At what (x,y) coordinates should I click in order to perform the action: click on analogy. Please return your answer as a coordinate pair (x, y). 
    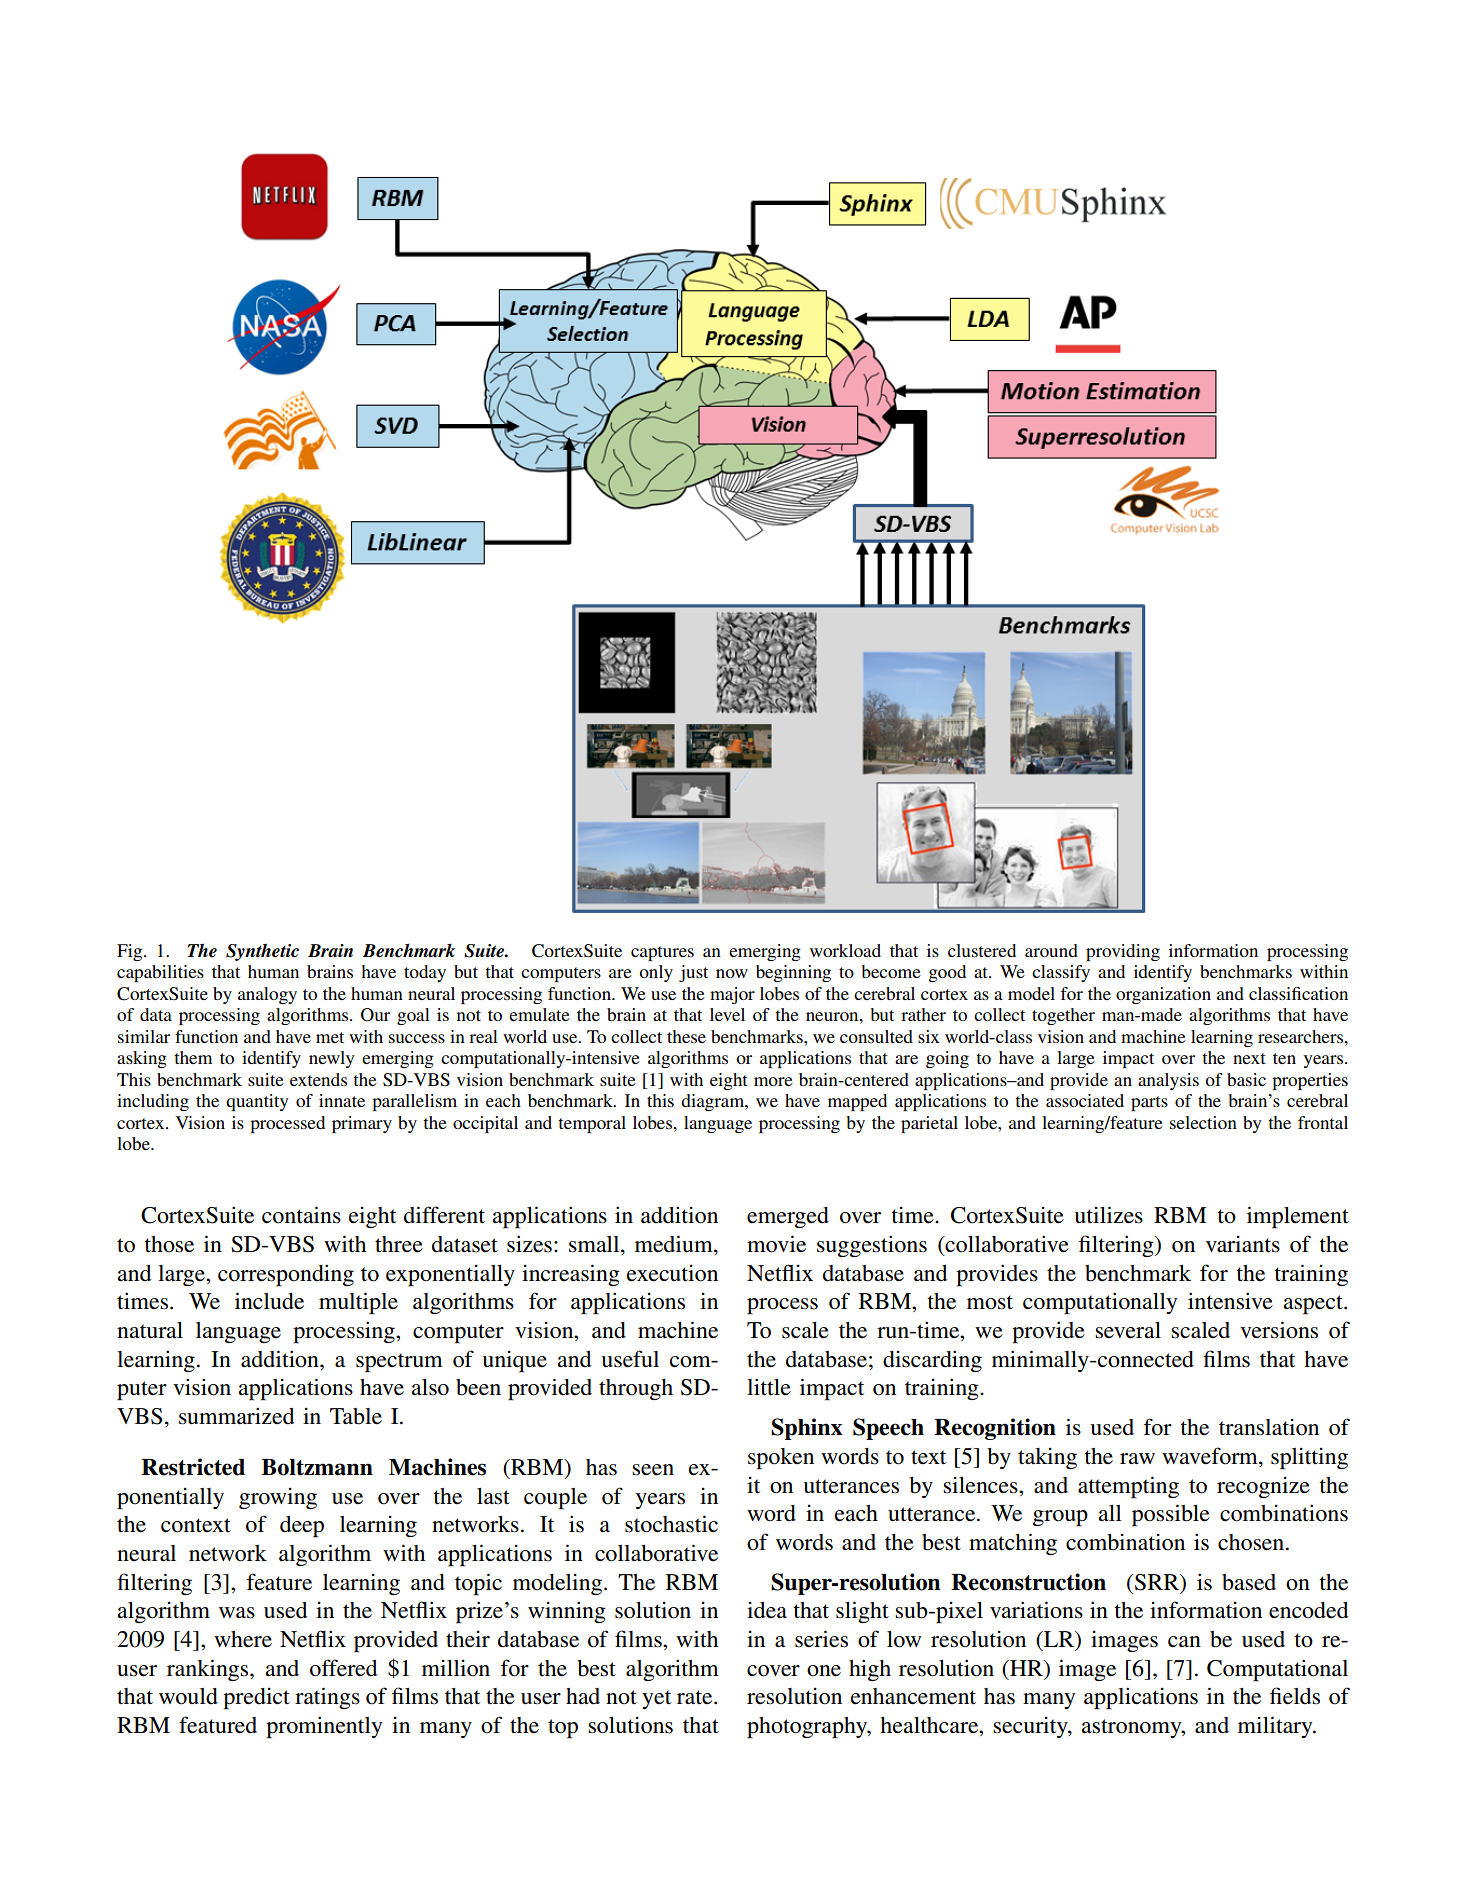
    Looking at the image, I should click on (267, 995).
